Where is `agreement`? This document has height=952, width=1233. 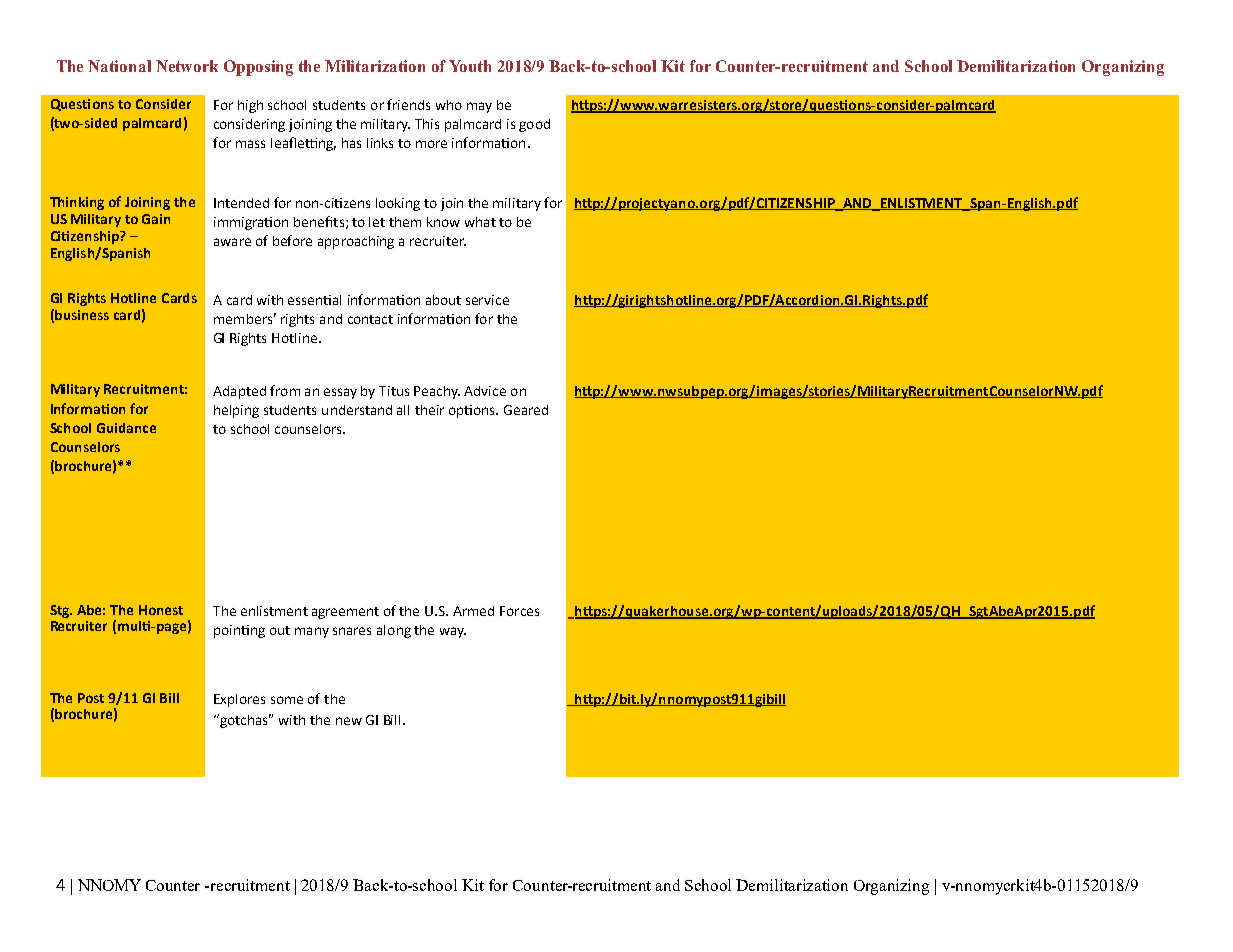 agreement is located at coordinates (345, 613).
